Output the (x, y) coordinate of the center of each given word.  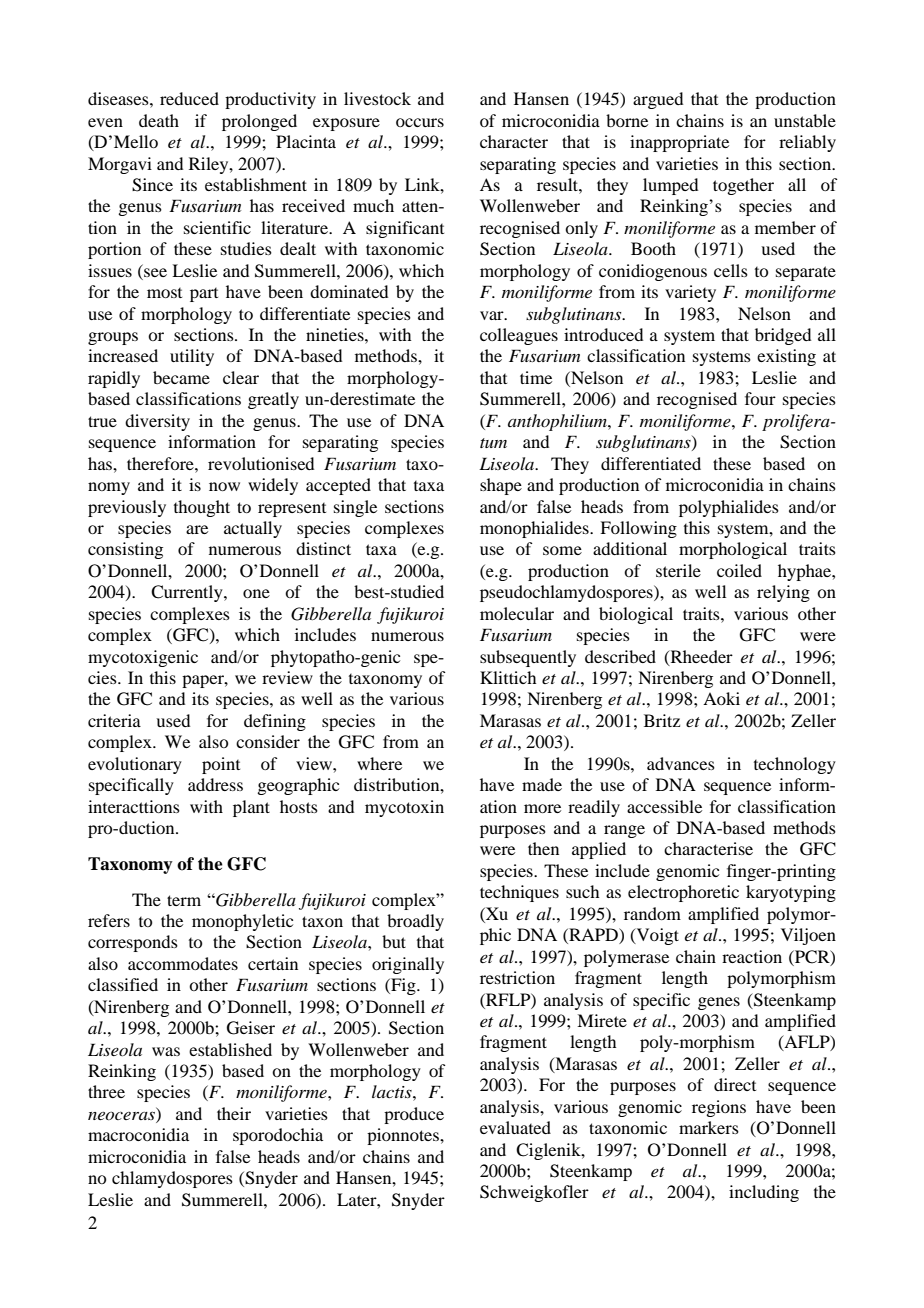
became (181, 377)
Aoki (721, 698)
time (536, 377)
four (760, 398)
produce (414, 1115)
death (159, 120)
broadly (415, 922)
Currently (188, 593)
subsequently (528, 658)
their (234, 1113)
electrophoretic (683, 893)
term (184, 900)
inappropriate (679, 143)
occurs (420, 122)
